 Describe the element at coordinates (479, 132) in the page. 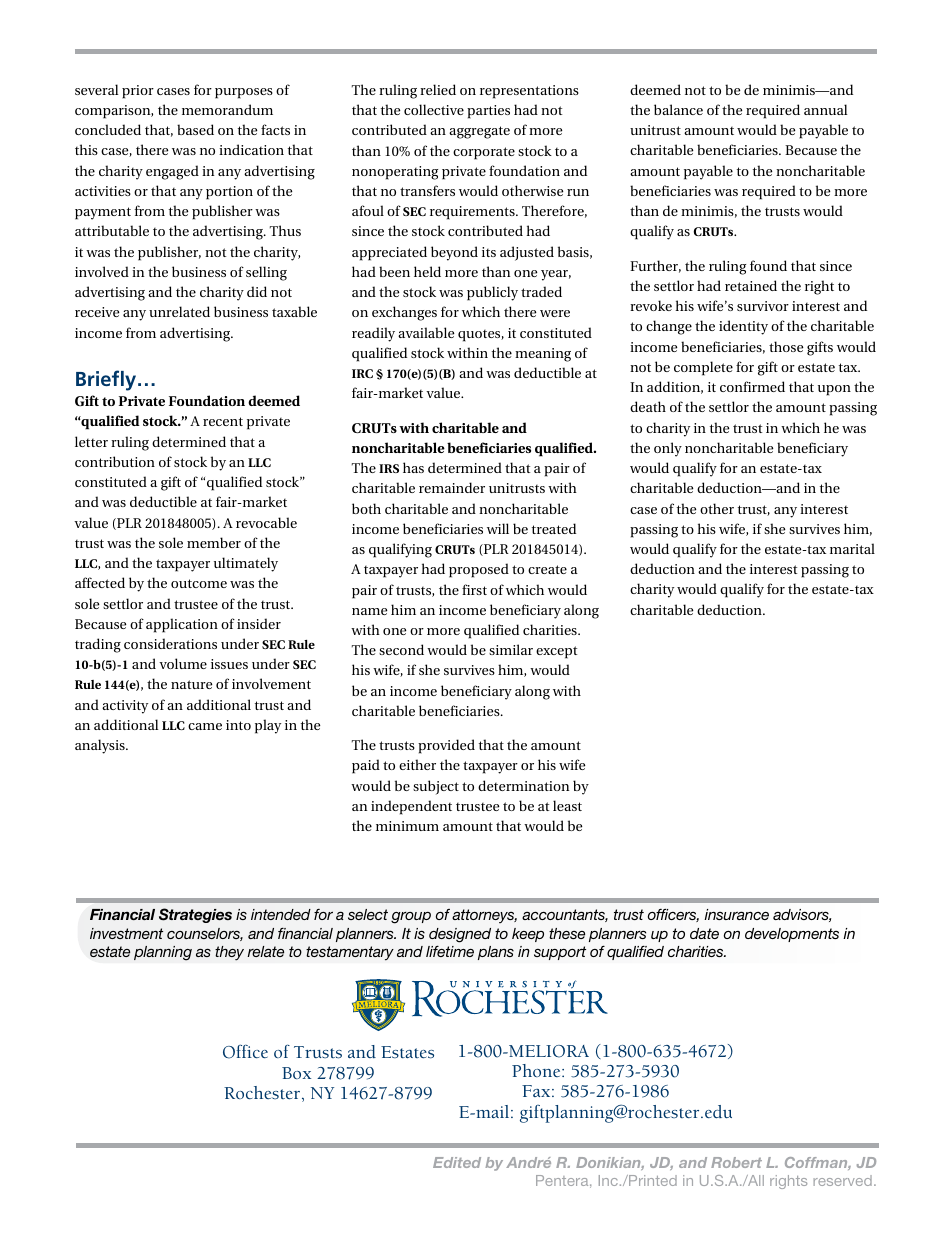

I see `aggregate` at that location.
